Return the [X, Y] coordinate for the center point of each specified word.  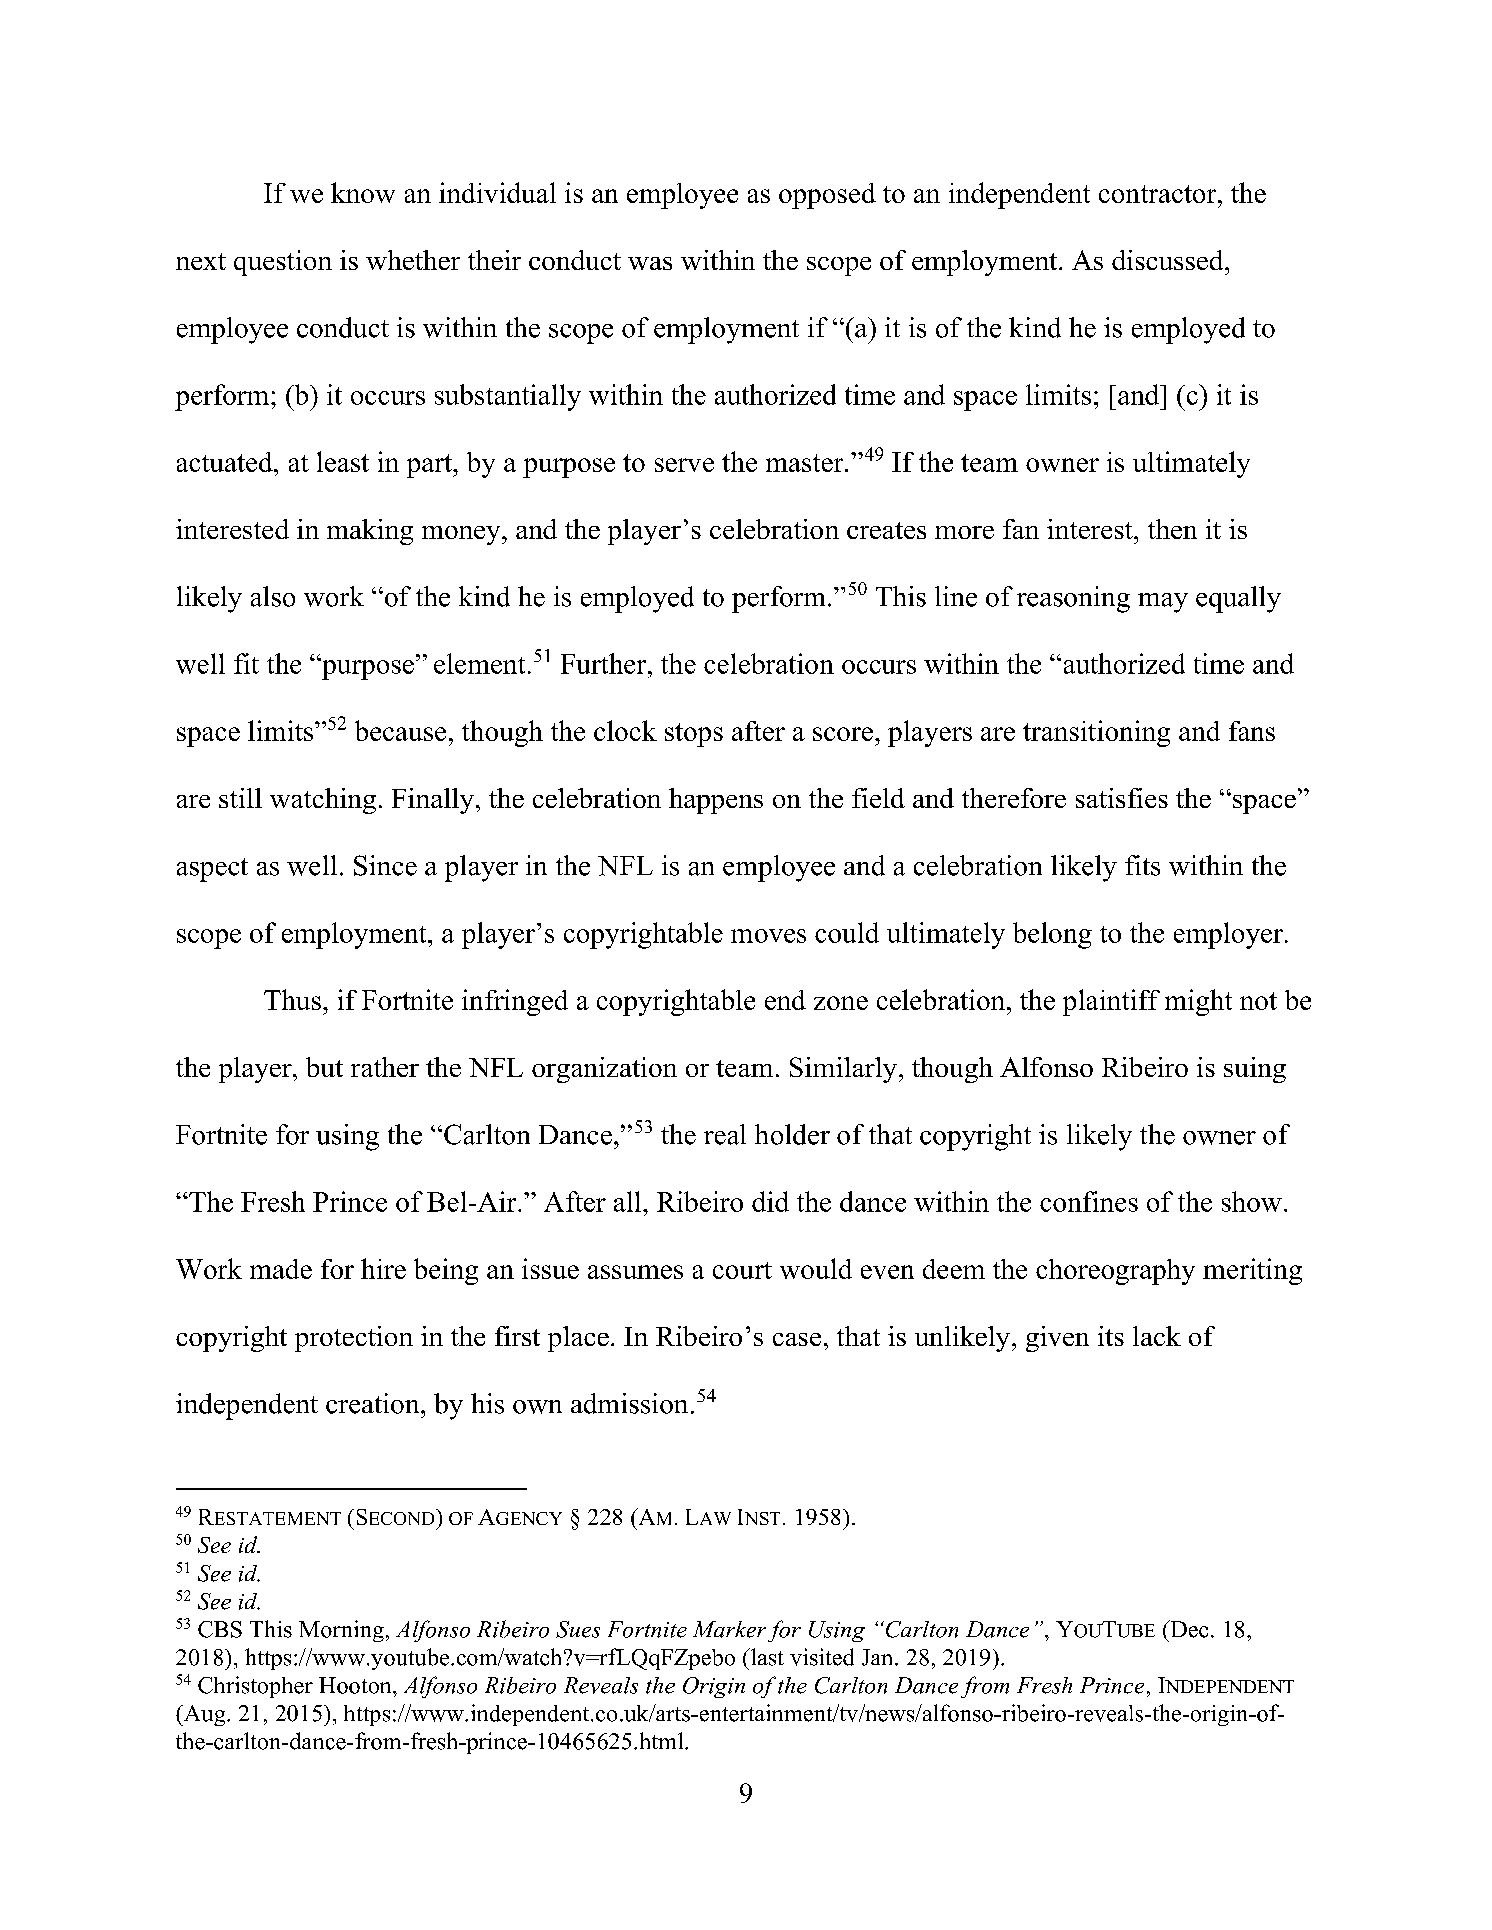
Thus [292, 999]
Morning [341, 1631]
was [650, 263]
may [1163, 603]
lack [1157, 1336]
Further [605, 663]
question [283, 263]
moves [768, 936]
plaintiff [1111, 1002]
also [273, 596]
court [742, 1270]
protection [354, 1339]
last [766, 1657]
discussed [1169, 260]
